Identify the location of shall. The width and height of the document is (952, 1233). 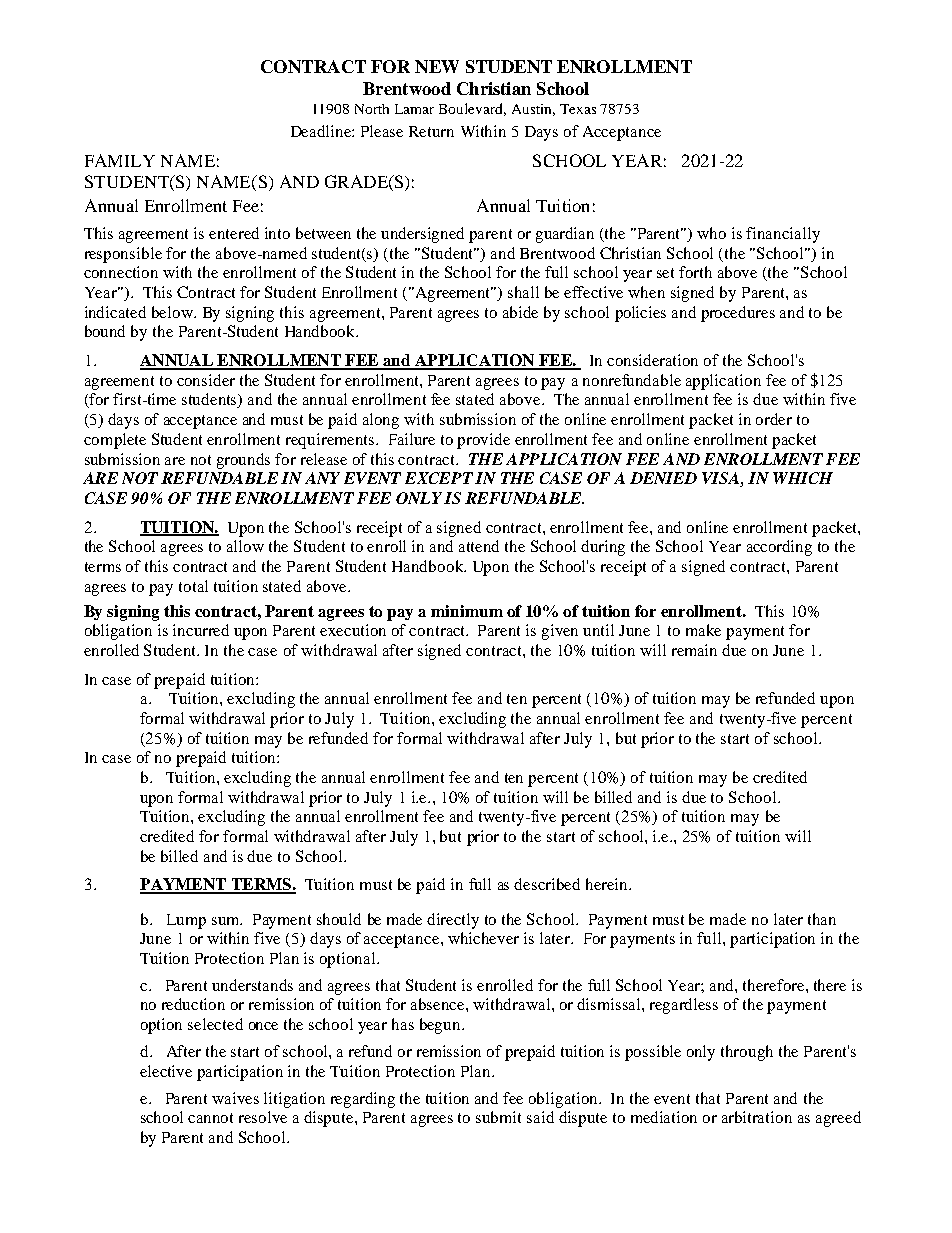
(523, 292).
